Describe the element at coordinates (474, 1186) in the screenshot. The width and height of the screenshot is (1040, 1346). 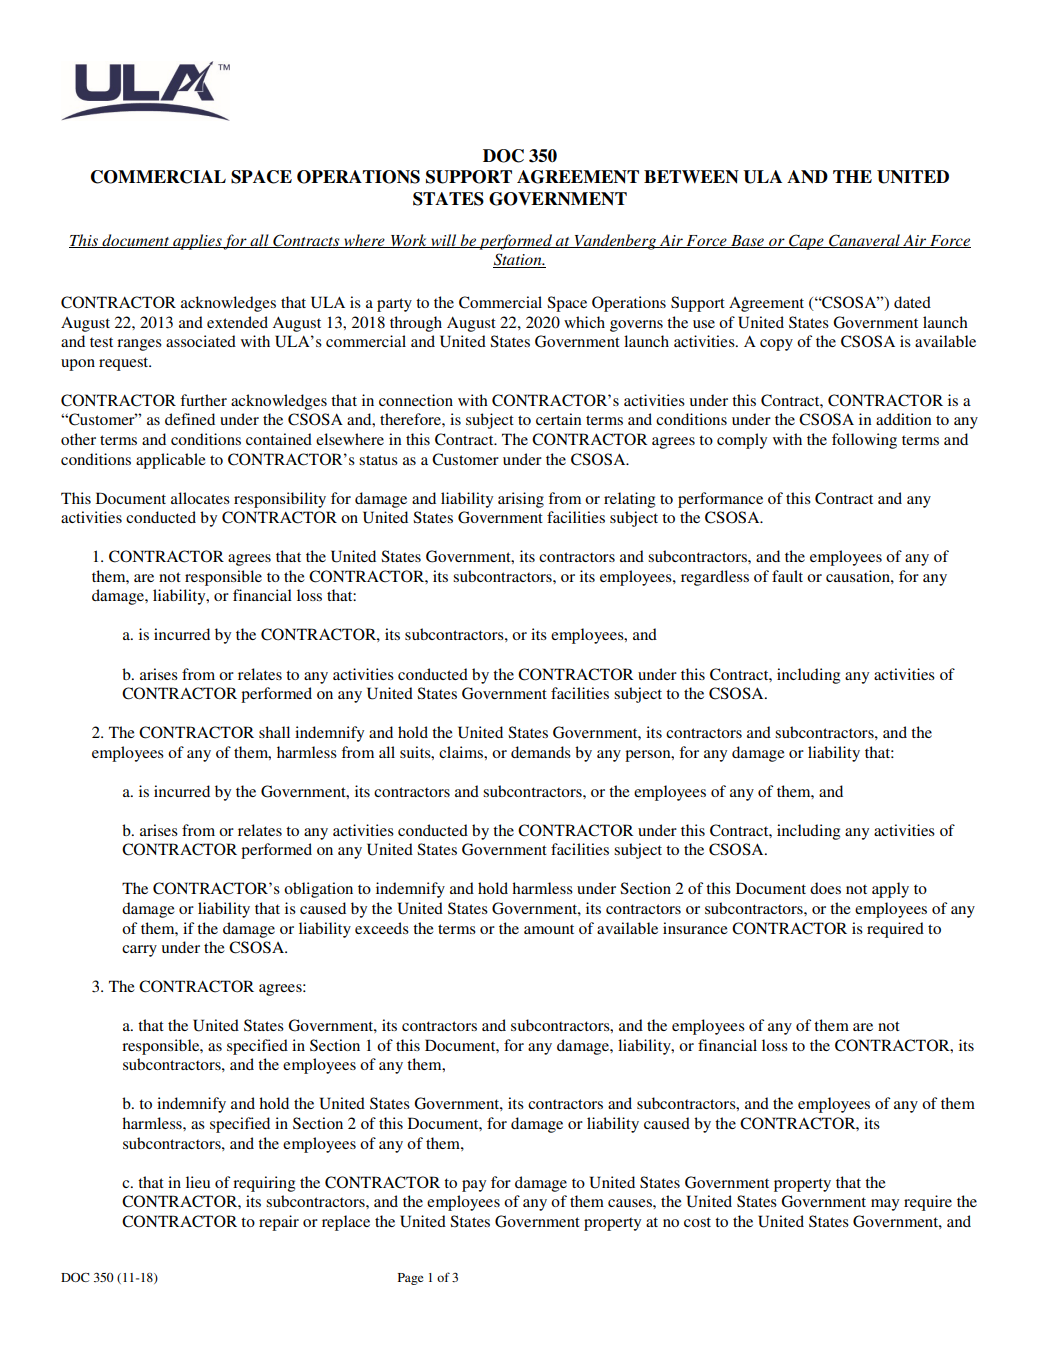
I see `pay` at that location.
